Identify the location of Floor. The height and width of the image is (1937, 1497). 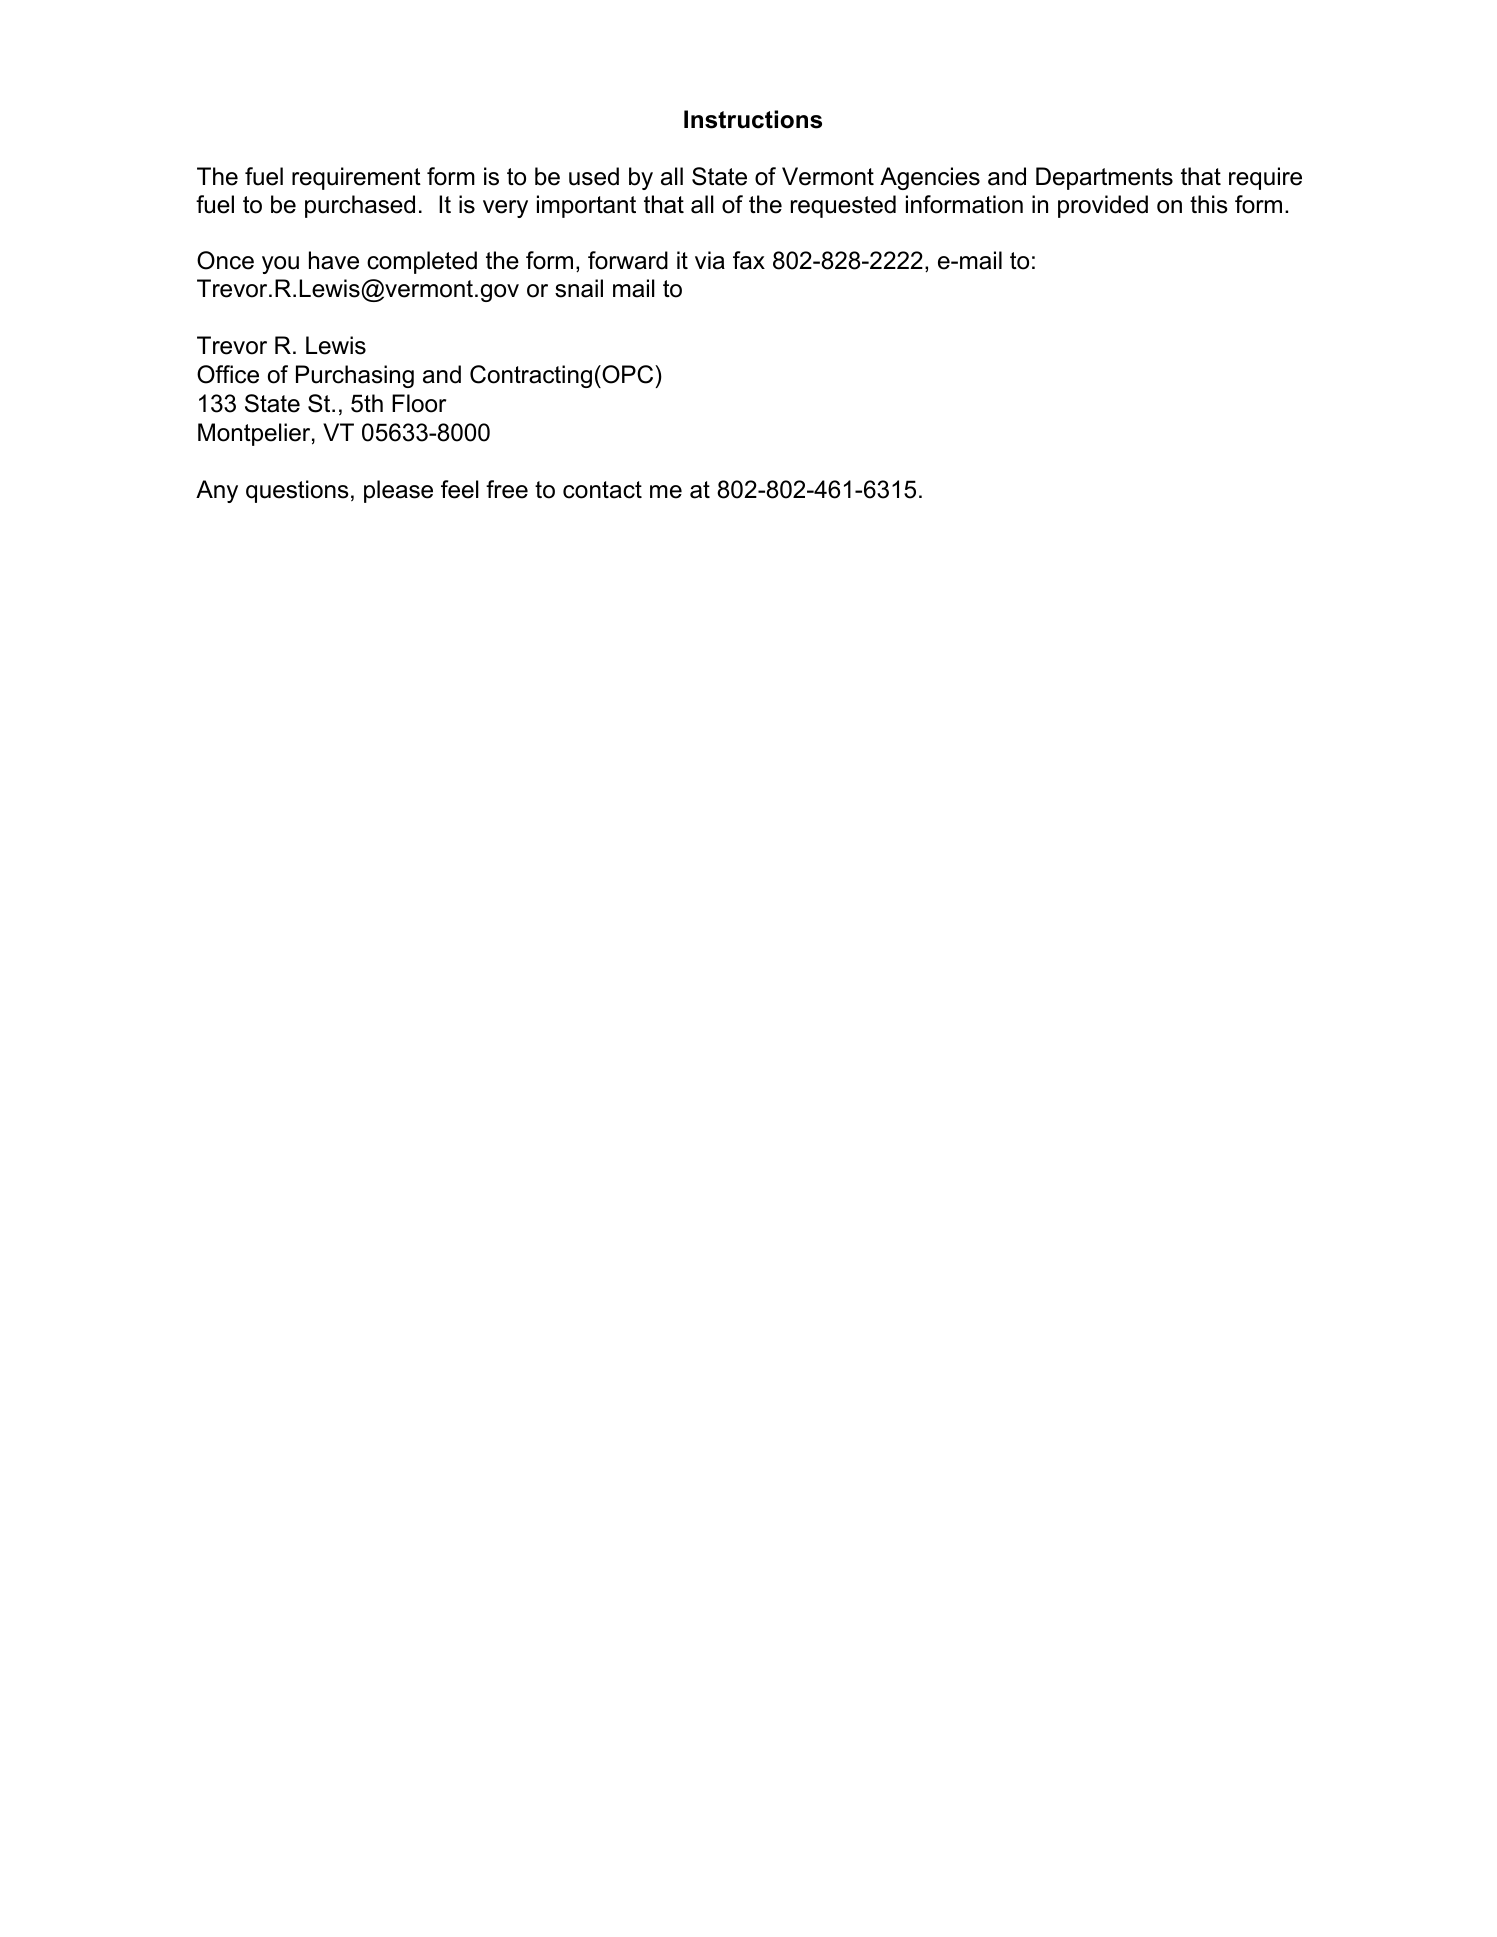
(419, 403).
